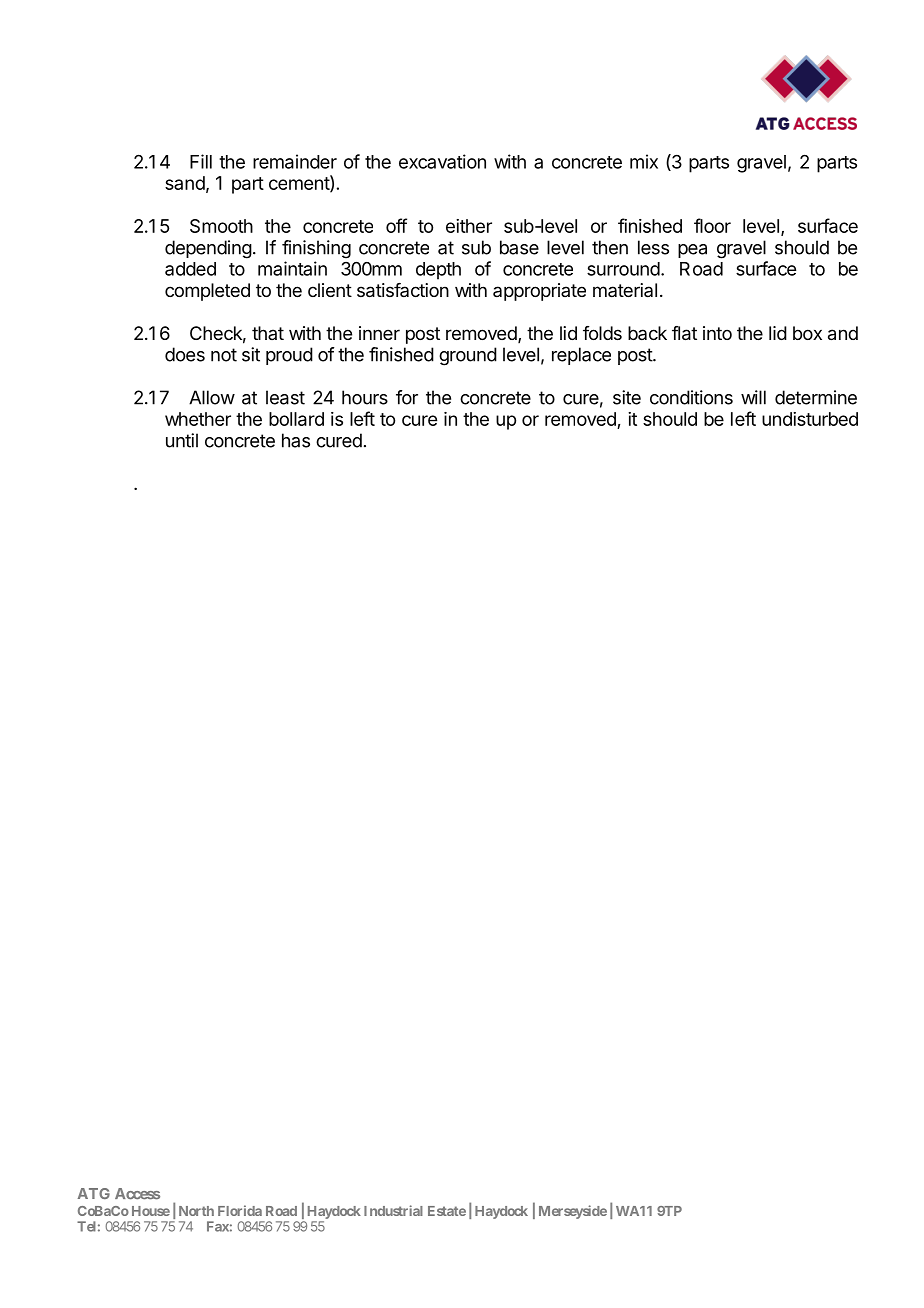  Describe the element at coordinates (182, 440) in the page. I see `until` at that location.
